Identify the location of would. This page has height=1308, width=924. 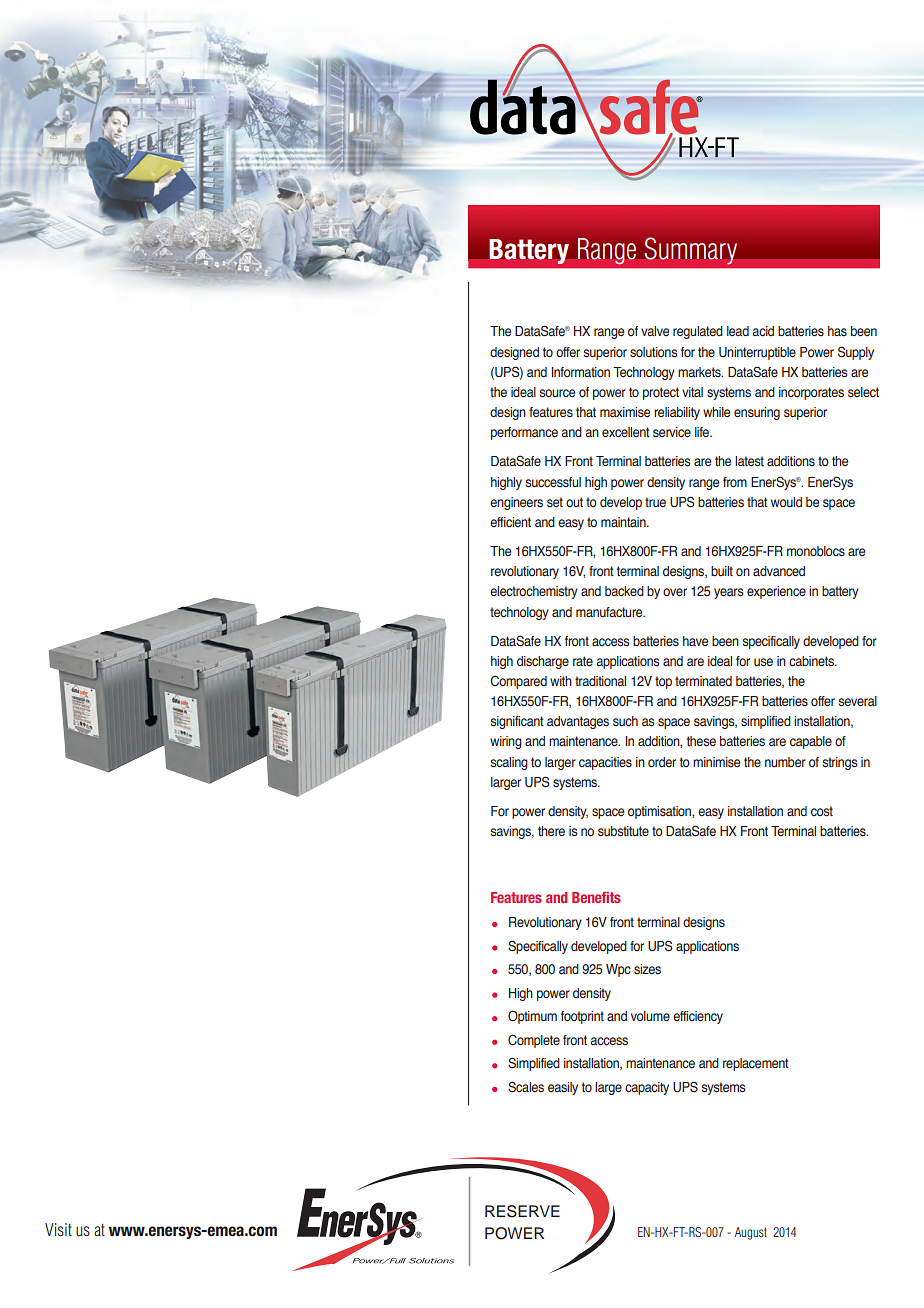
(786, 502).
